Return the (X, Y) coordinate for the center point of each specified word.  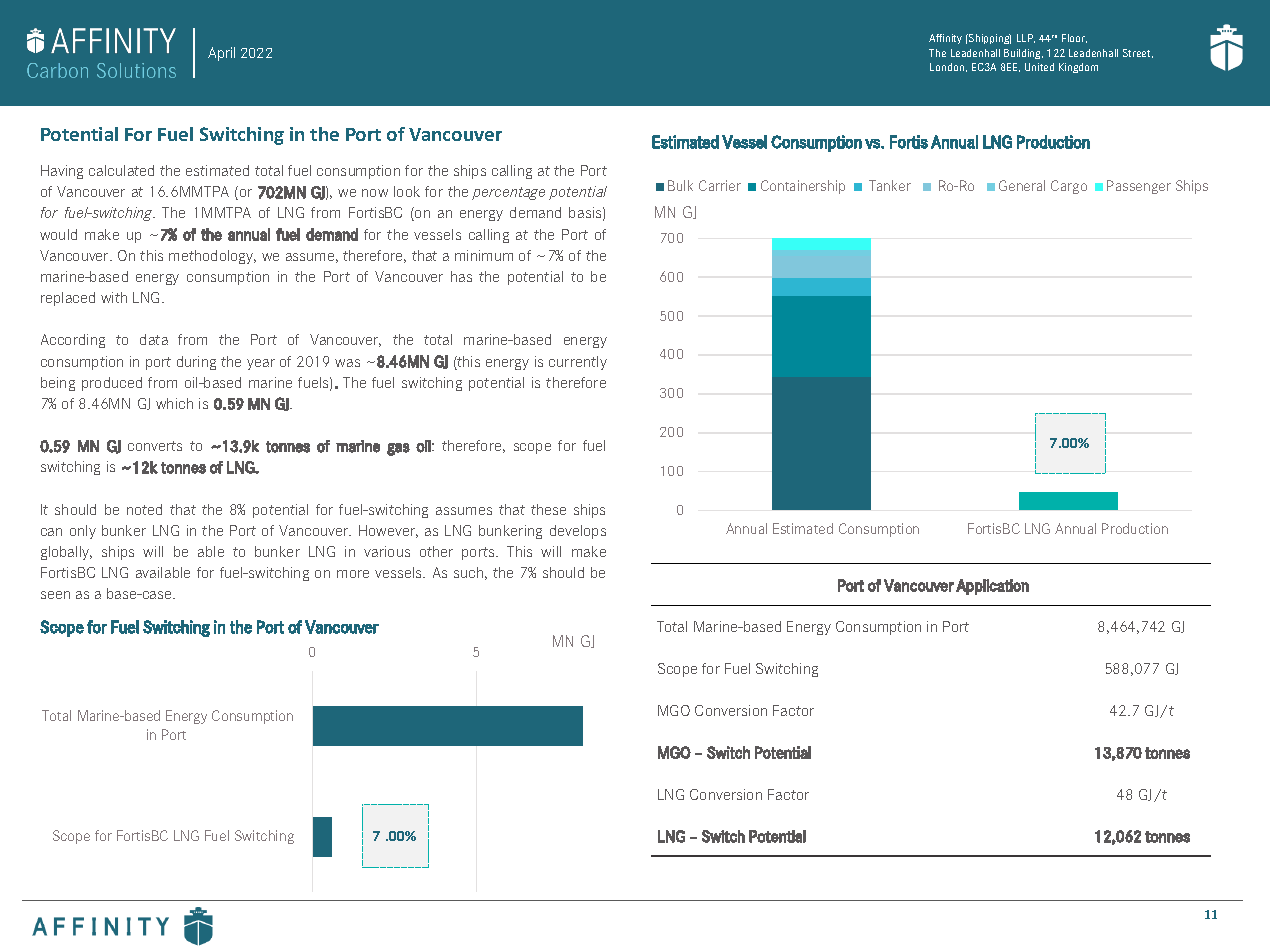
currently (578, 363)
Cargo (1069, 187)
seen (55, 595)
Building (1023, 54)
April (221, 54)
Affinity (945, 39)
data (154, 339)
